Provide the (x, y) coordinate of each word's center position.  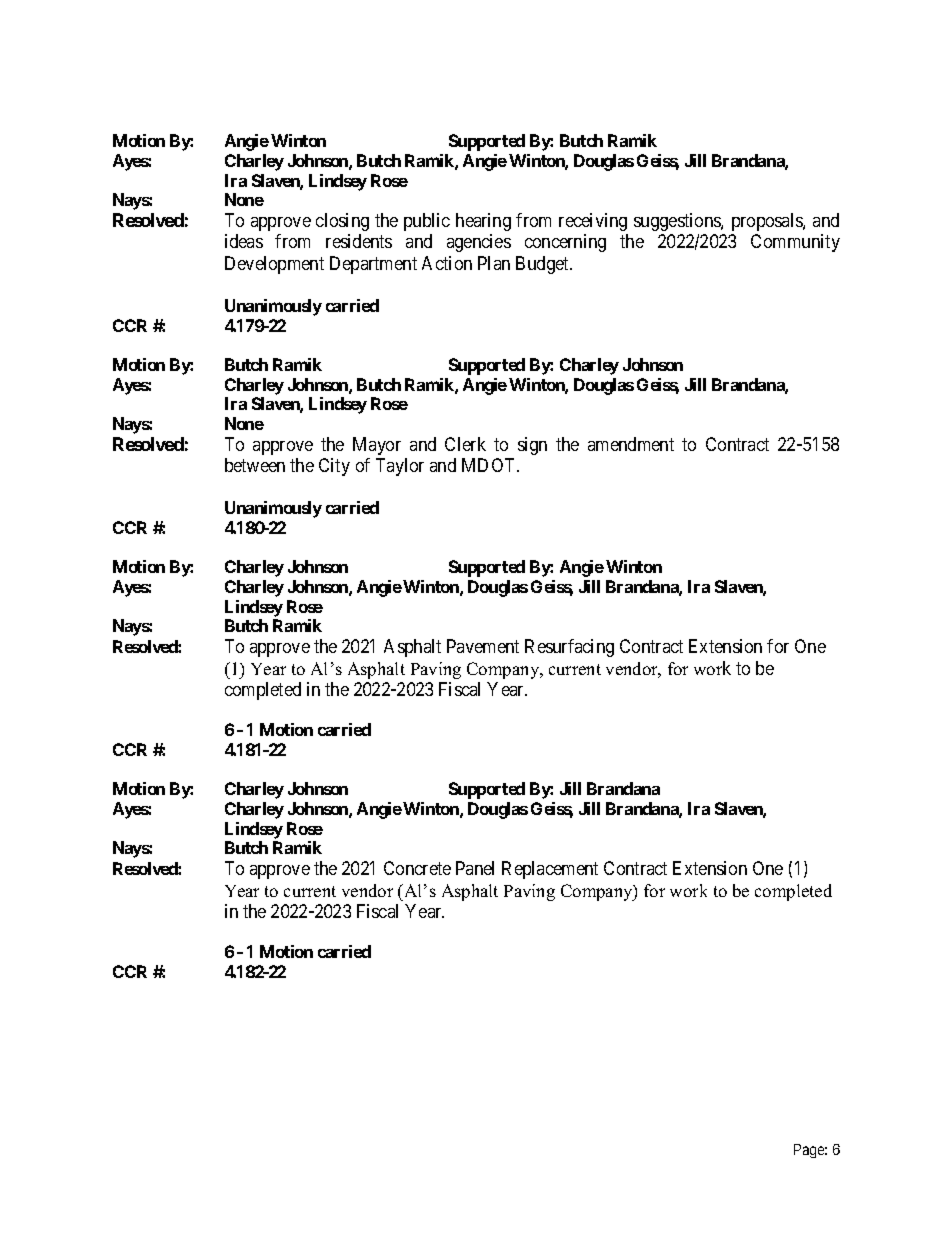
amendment (631, 444)
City (334, 467)
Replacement (550, 870)
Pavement (483, 646)
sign (532, 446)
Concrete (417, 868)
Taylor (400, 467)
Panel (475, 868)
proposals (768, 222)
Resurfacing (569, 648)
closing (342, 222)
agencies (479, 243)
